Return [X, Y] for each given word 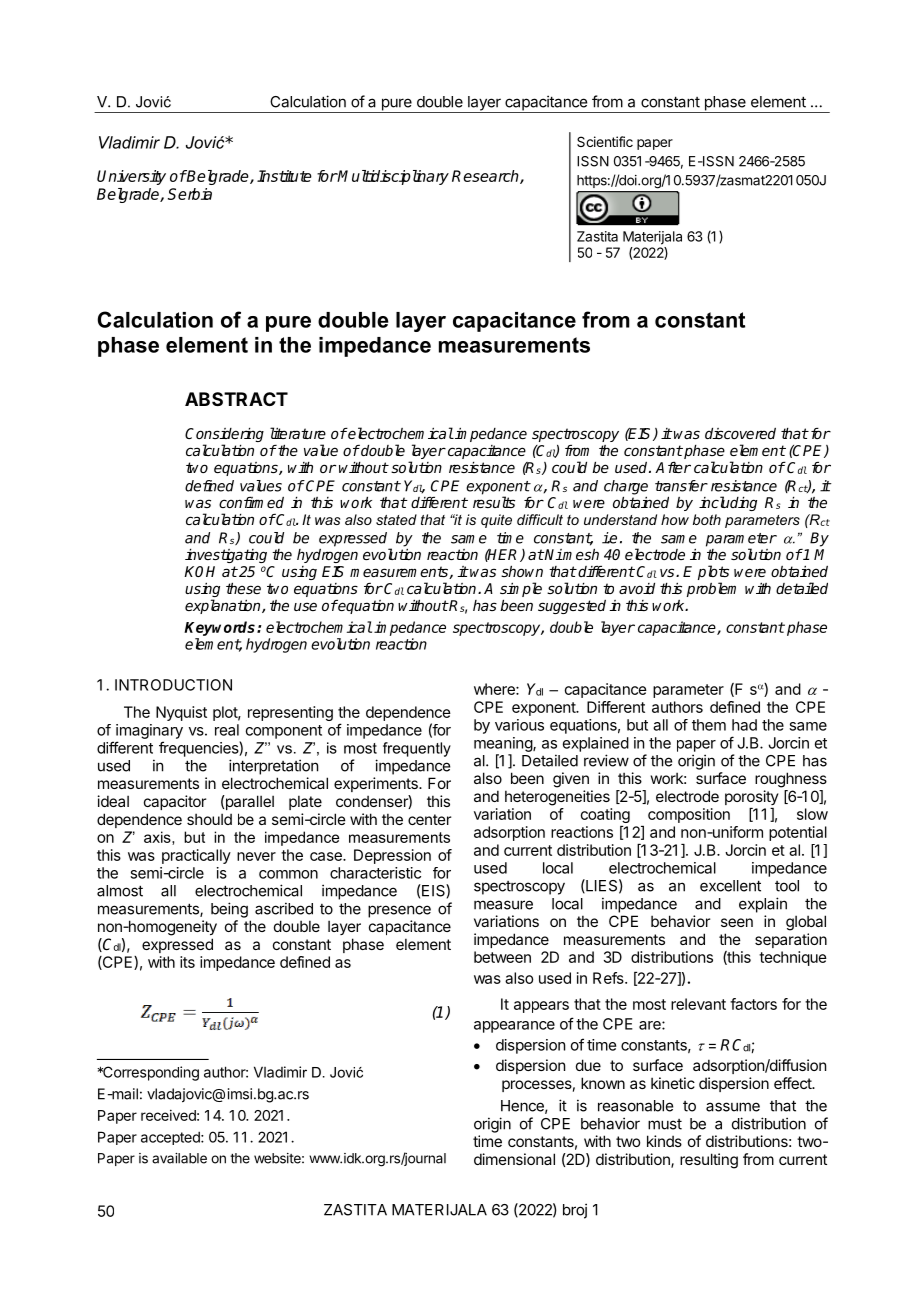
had [744, 725]
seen [737, 922]
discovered [740, 433]
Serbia [190, 194]
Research [486, 177]
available [179, 1158]
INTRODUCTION [173, 685]
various [519, 725]
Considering [224, 436]
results [494, 502]
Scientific [605, 141]
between [502, 957]
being [229, 910]
